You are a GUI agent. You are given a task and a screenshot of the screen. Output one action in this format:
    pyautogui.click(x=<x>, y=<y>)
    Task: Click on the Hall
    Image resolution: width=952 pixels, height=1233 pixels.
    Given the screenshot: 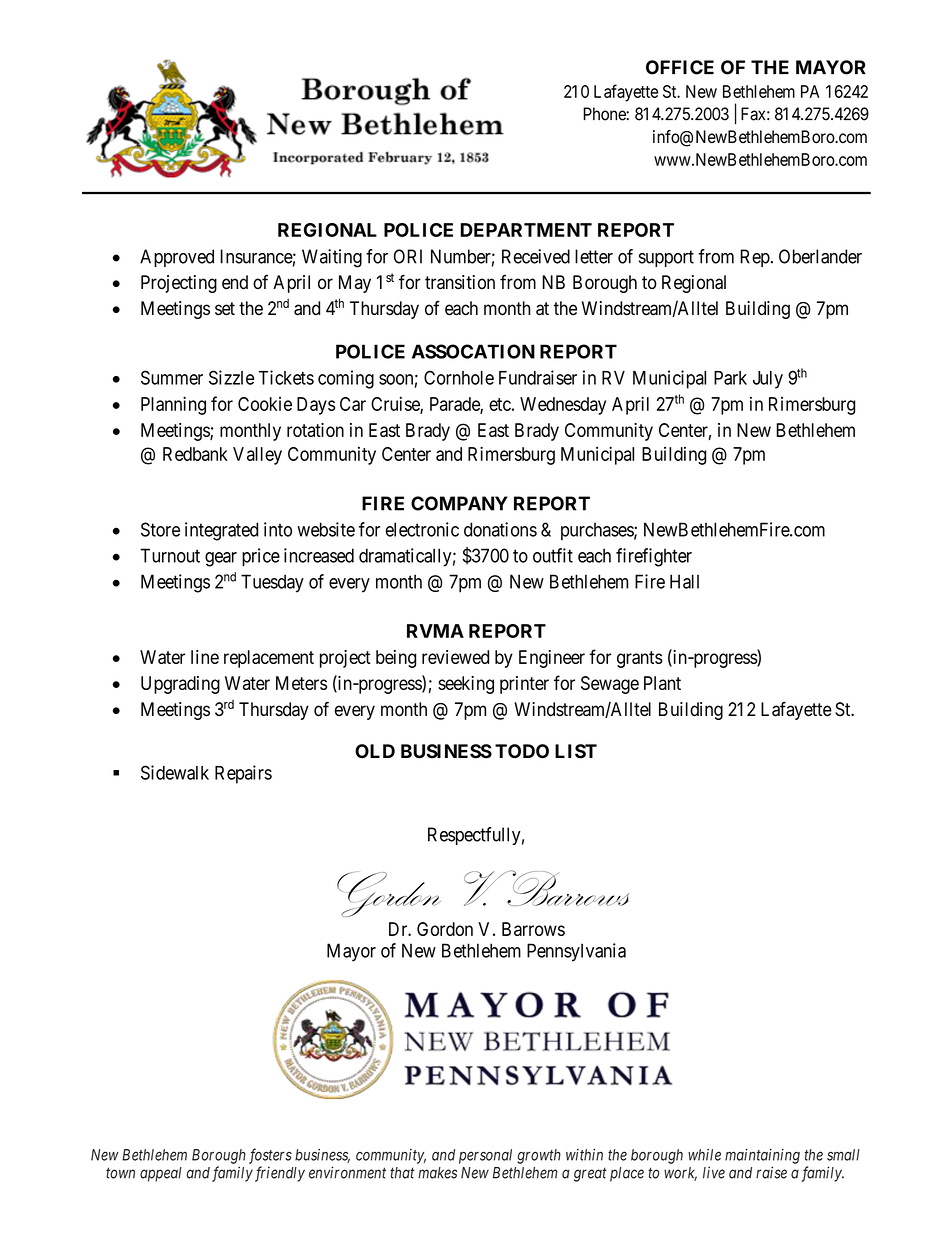 What is the action you would take?
    pyautogui.click(x=684, y=581)
